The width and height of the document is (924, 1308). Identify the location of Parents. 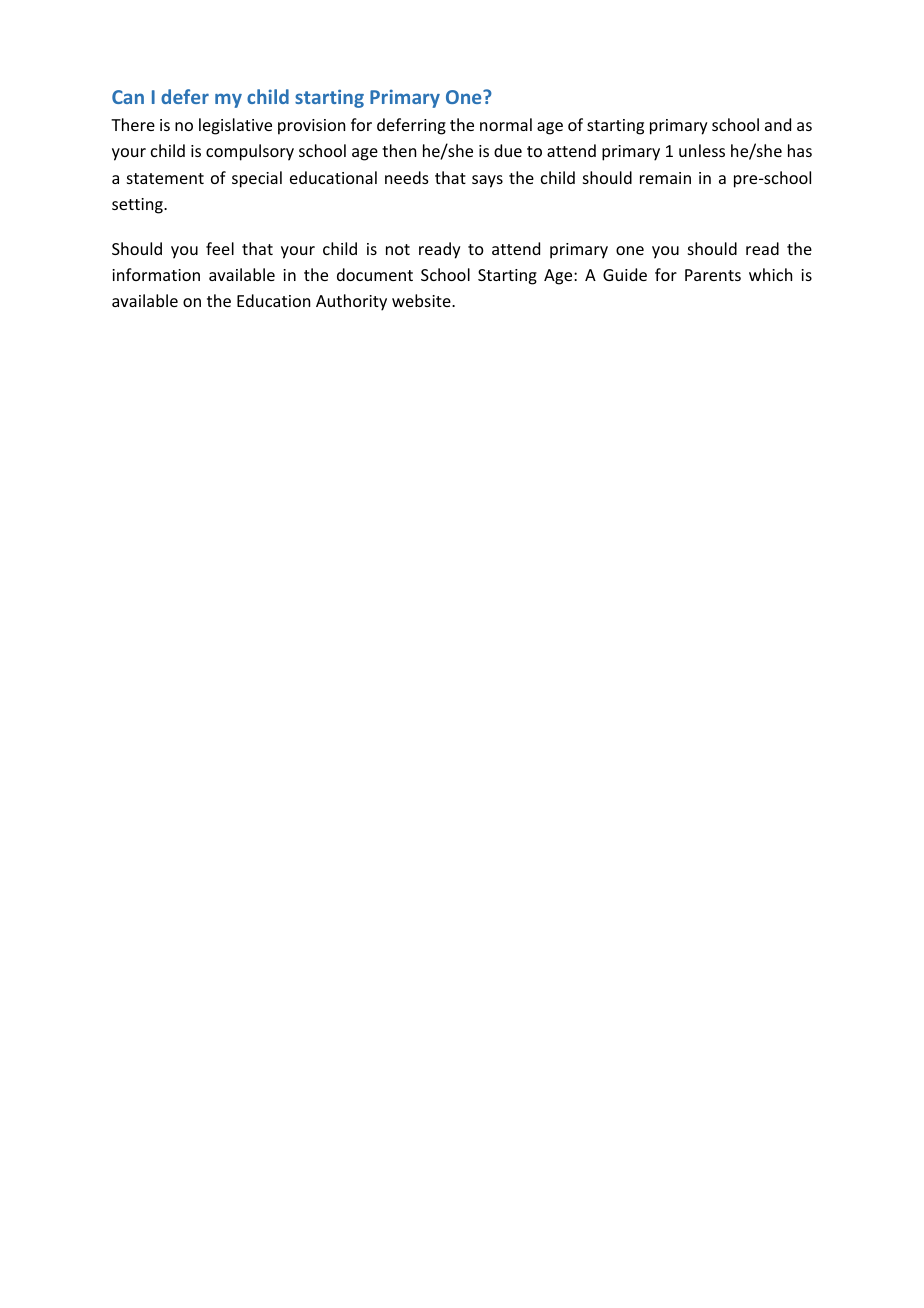
(713, 275).
